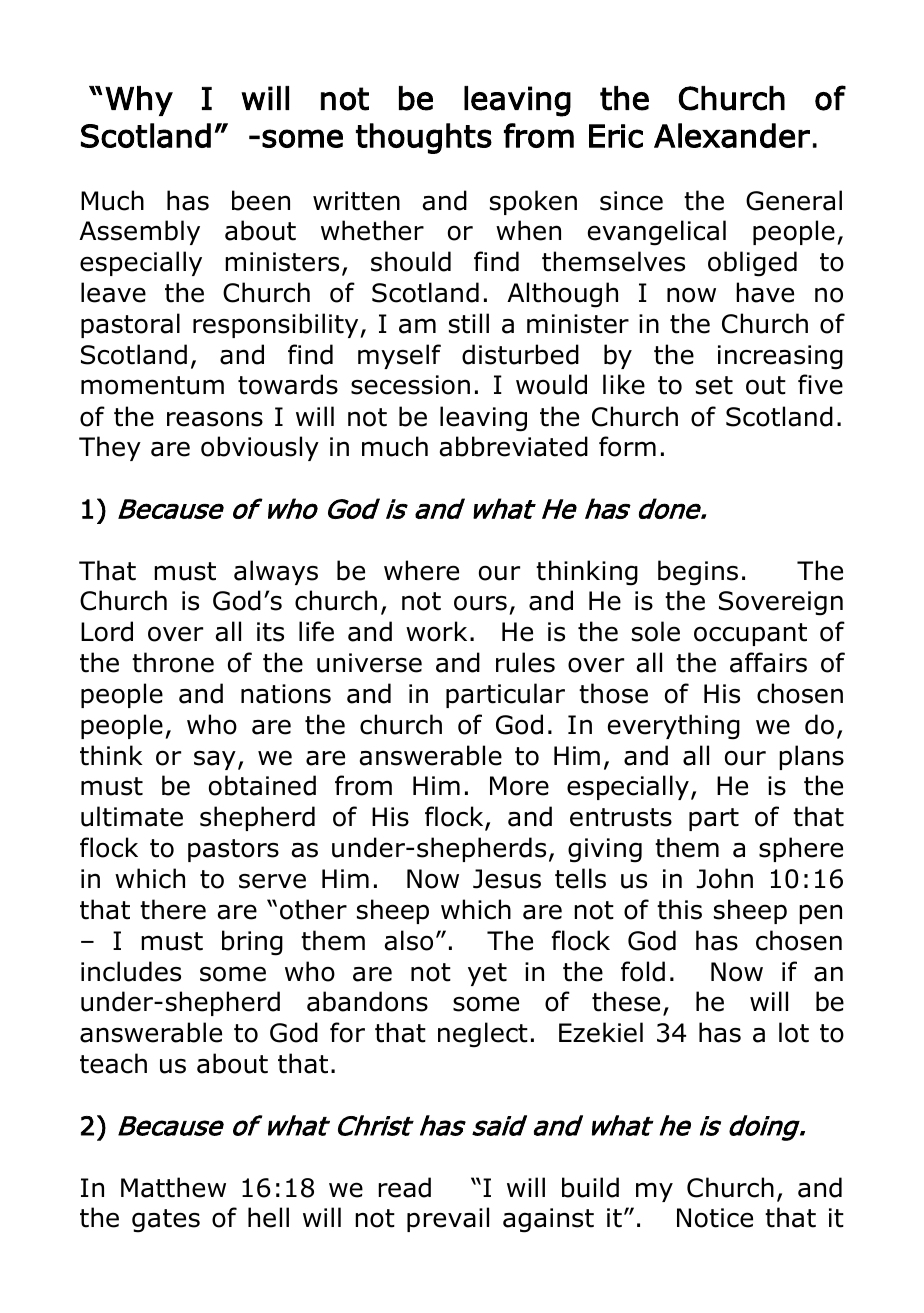  I want to click on Jesus, so click(507, 879).
